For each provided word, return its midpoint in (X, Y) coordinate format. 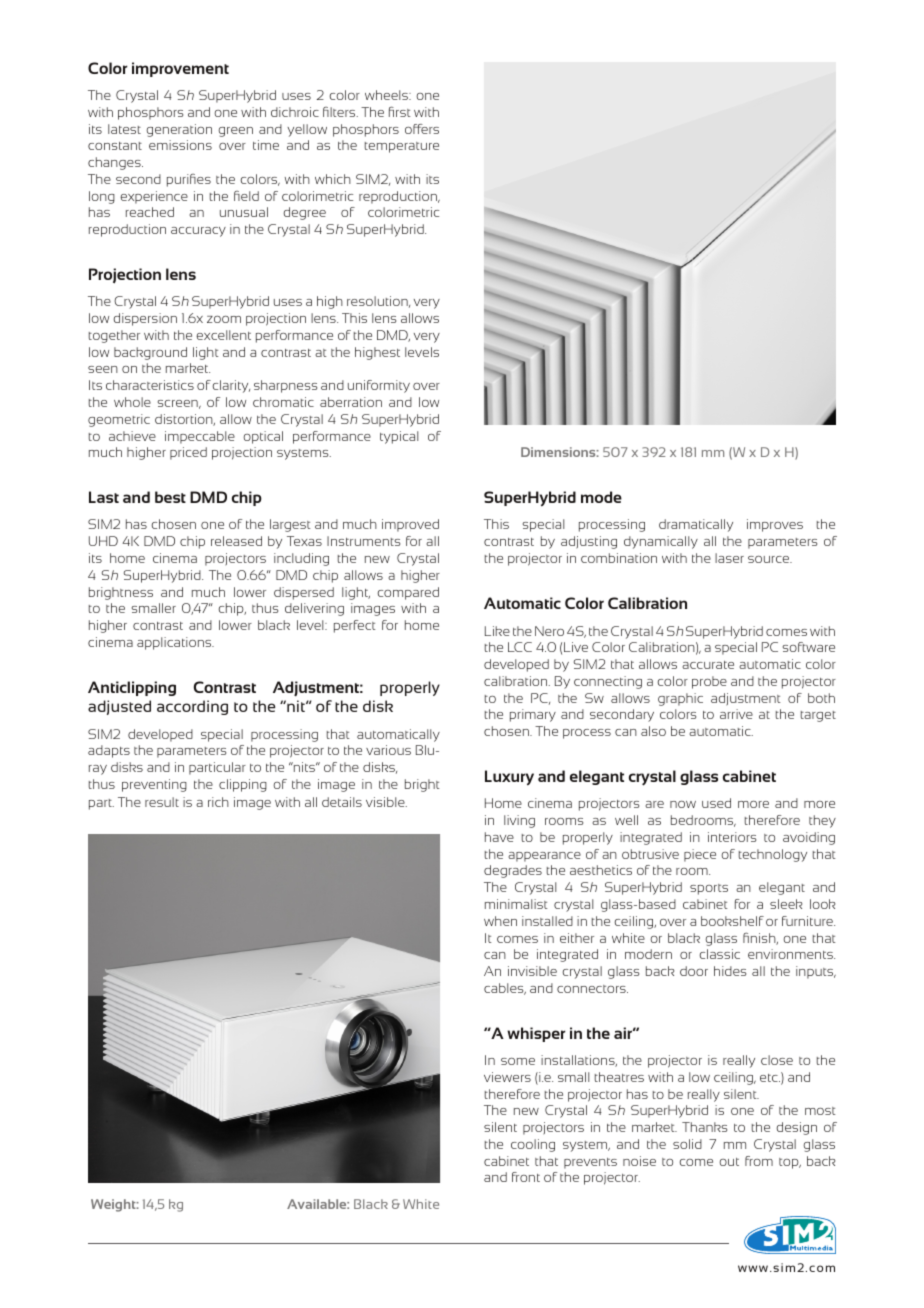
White (421, 1204)
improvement (180, 69)
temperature (402, 147)
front (526, 1177)
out (729, 1162)
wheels (387, 95)
